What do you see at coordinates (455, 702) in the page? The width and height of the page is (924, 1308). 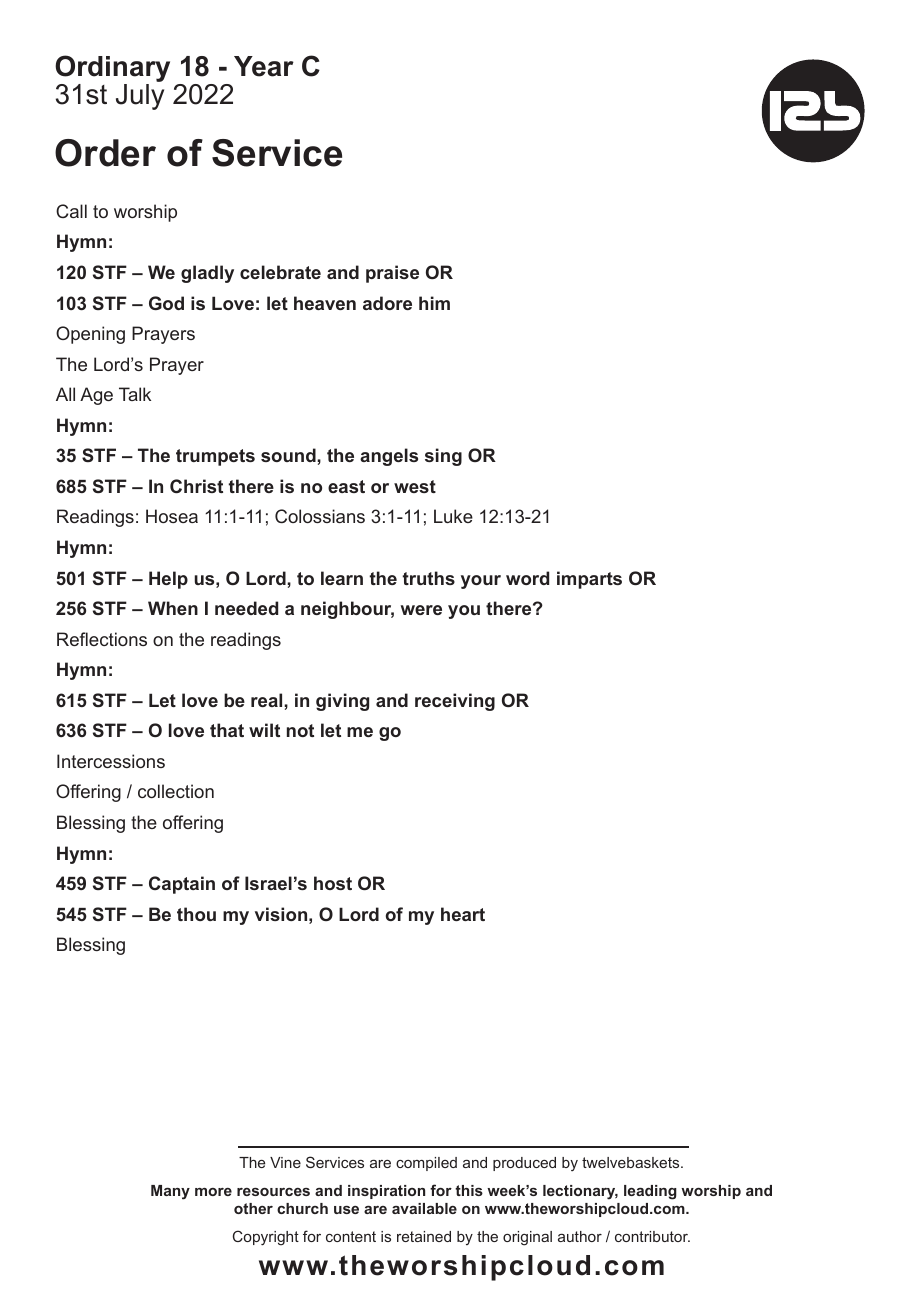 I see `receiving` at bounding box center [455, 702].
